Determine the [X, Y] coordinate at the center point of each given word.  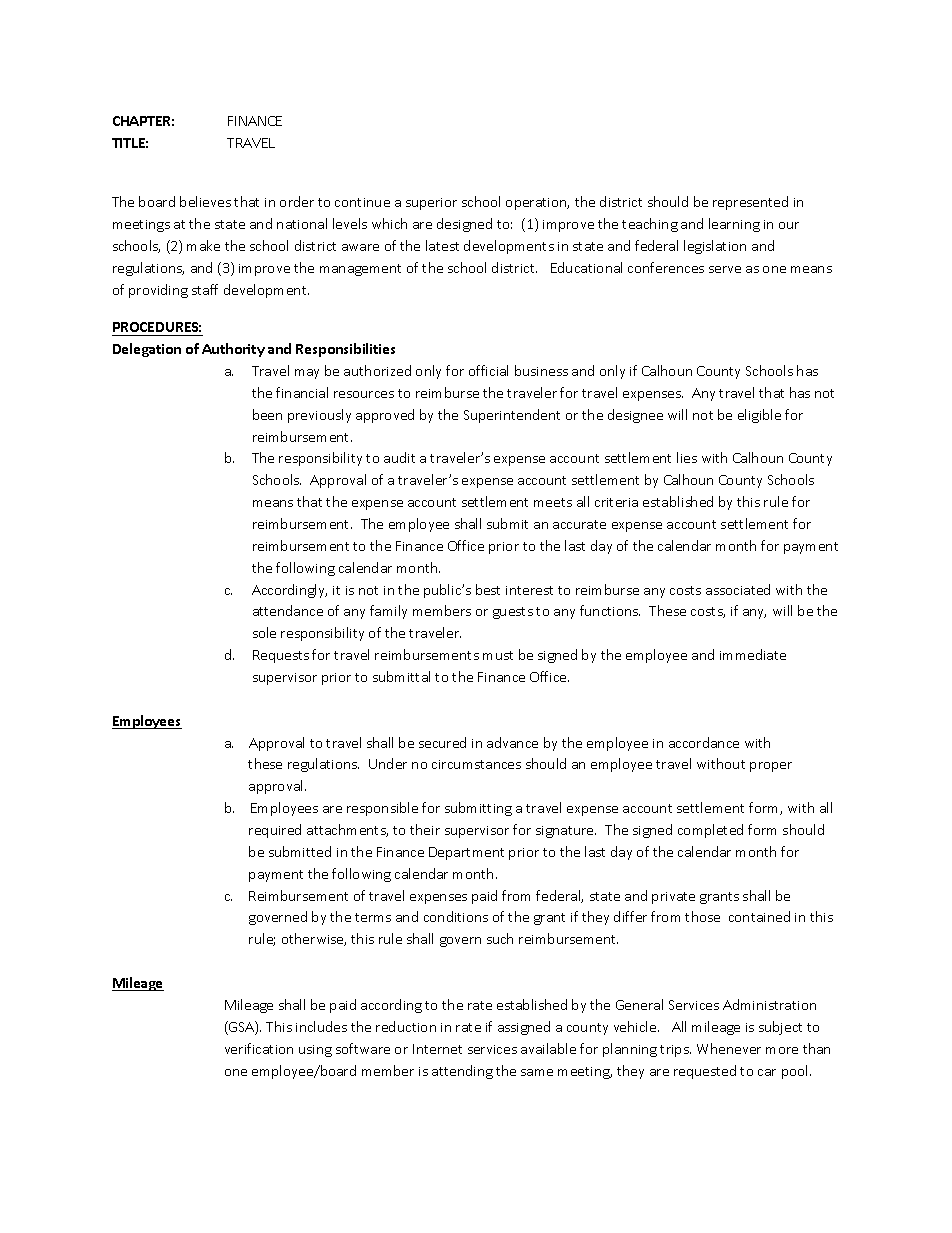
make [203, 245]
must [498, 655]
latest [442, 245]
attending [462, 1072]
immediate [753, 654]
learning [734, 225]
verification [259, 1048]
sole [264, 632]
